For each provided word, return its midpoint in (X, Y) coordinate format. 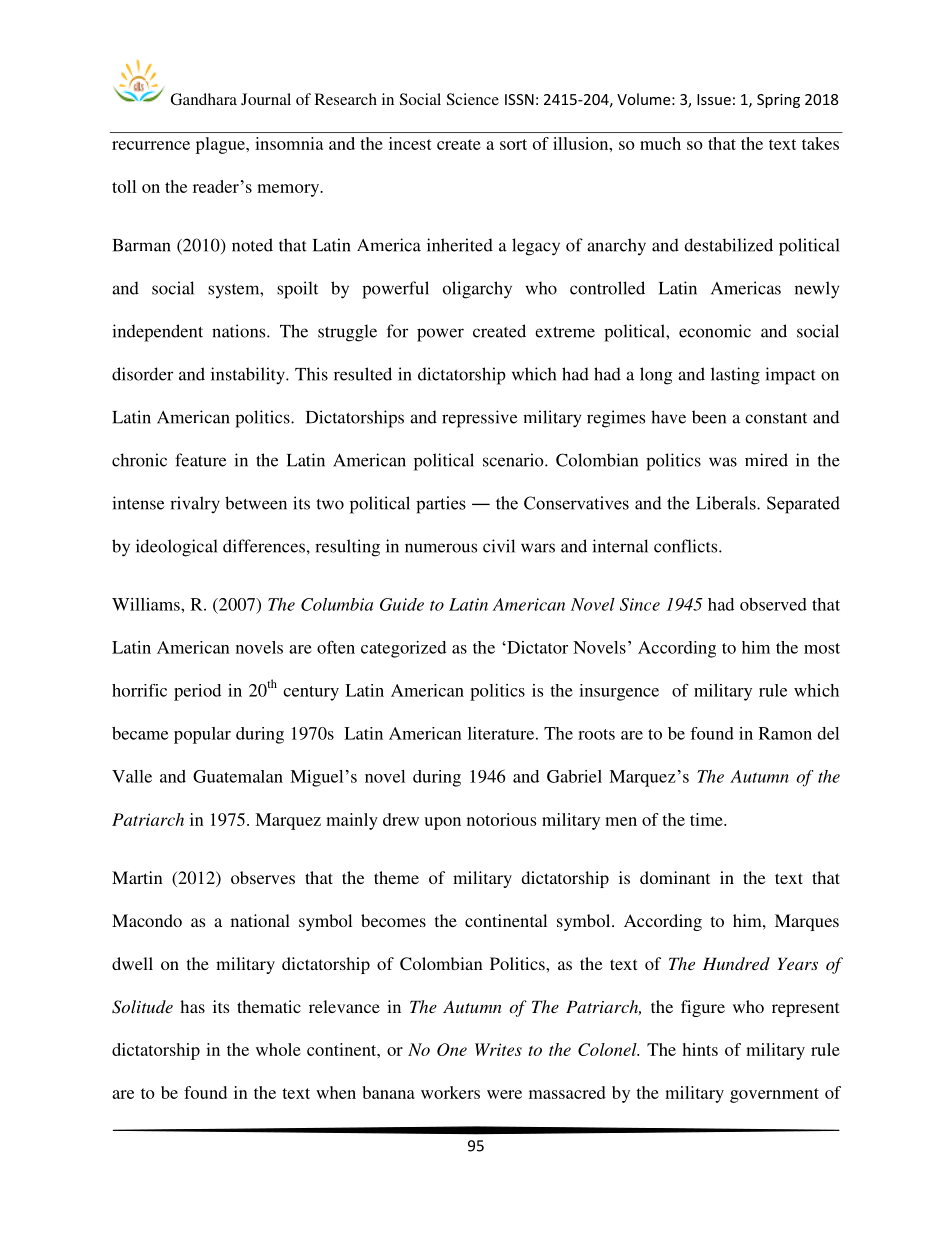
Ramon (785, 733)
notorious (501, 819)
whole (278, 1049)
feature (200, 460)
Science (473, 99)
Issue (714, 99)
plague (221, 145)
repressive (479, 419)
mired (766, 460)
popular (202, 735)
